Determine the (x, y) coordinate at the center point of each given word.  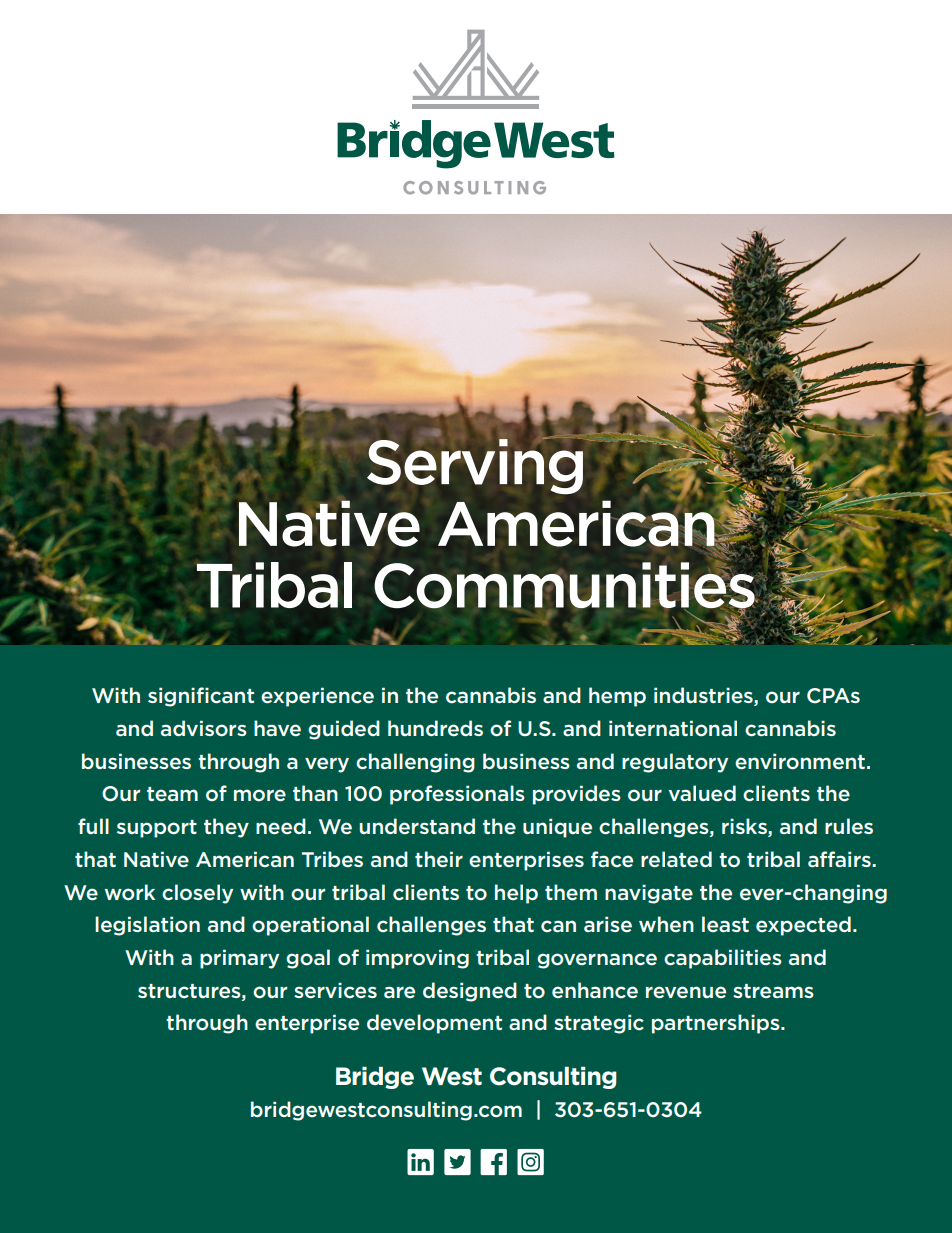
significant (201, 697)
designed (470, 992)
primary (239, 959)
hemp (617, 697)
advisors (204, 728)
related (676, 859)
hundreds (435, 728)
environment (800, 761)
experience (317, 697)
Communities (565, 585)
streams (773, 991)
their (439, 859)
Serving (475, 465)
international (673, 728)
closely (197, 894)
